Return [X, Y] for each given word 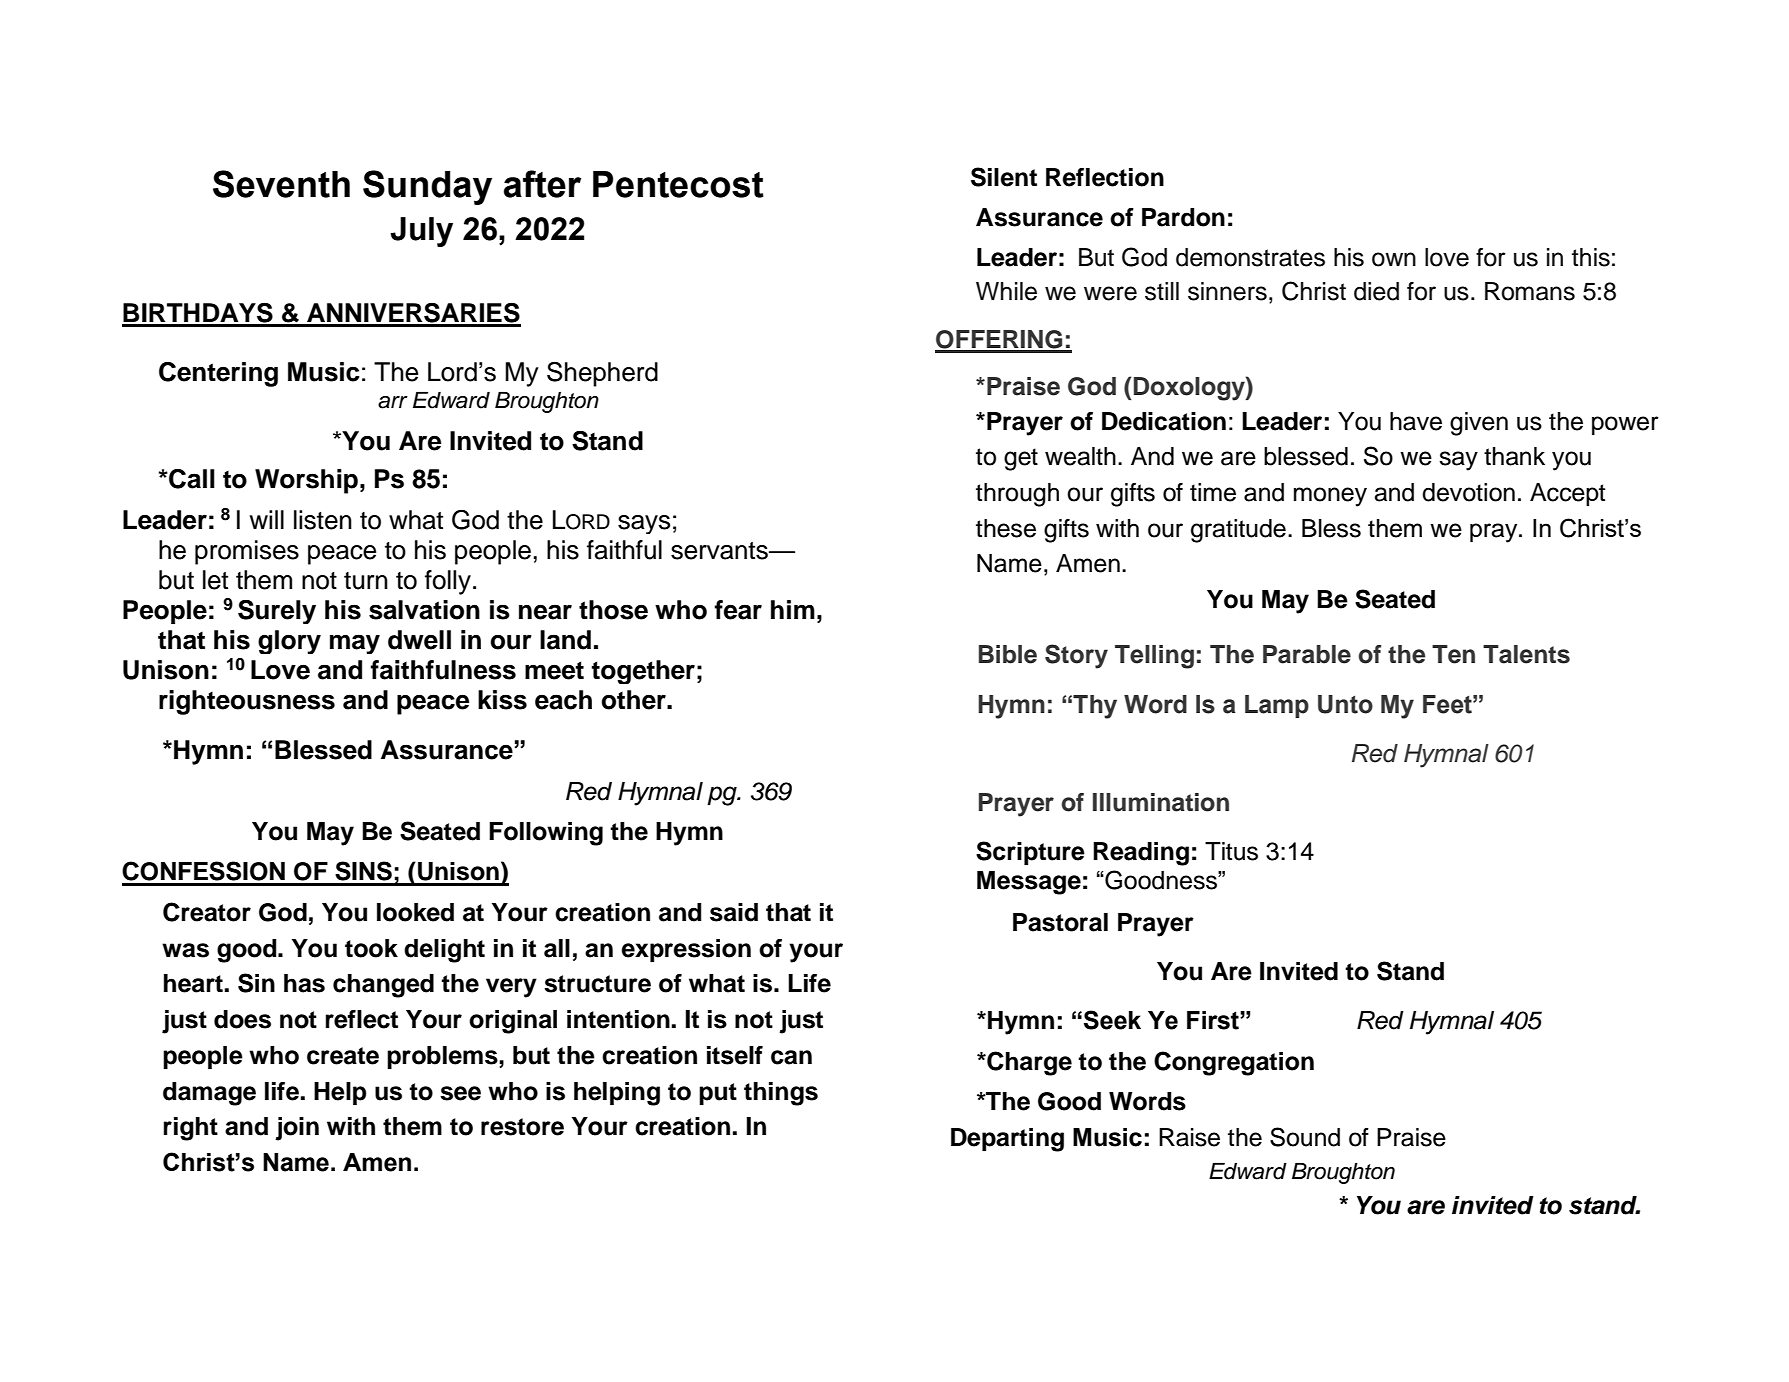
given [1479, 424]
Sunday [427, 187]
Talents [1526, 654]
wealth [1080, 456]
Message [1029, 883]
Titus [1231, 851]
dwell [419, 640]
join [297, 1129]
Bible [1008, 654]
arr [393, 402]
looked [415, 912]
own [1394, 259]
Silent [1004, 177]
